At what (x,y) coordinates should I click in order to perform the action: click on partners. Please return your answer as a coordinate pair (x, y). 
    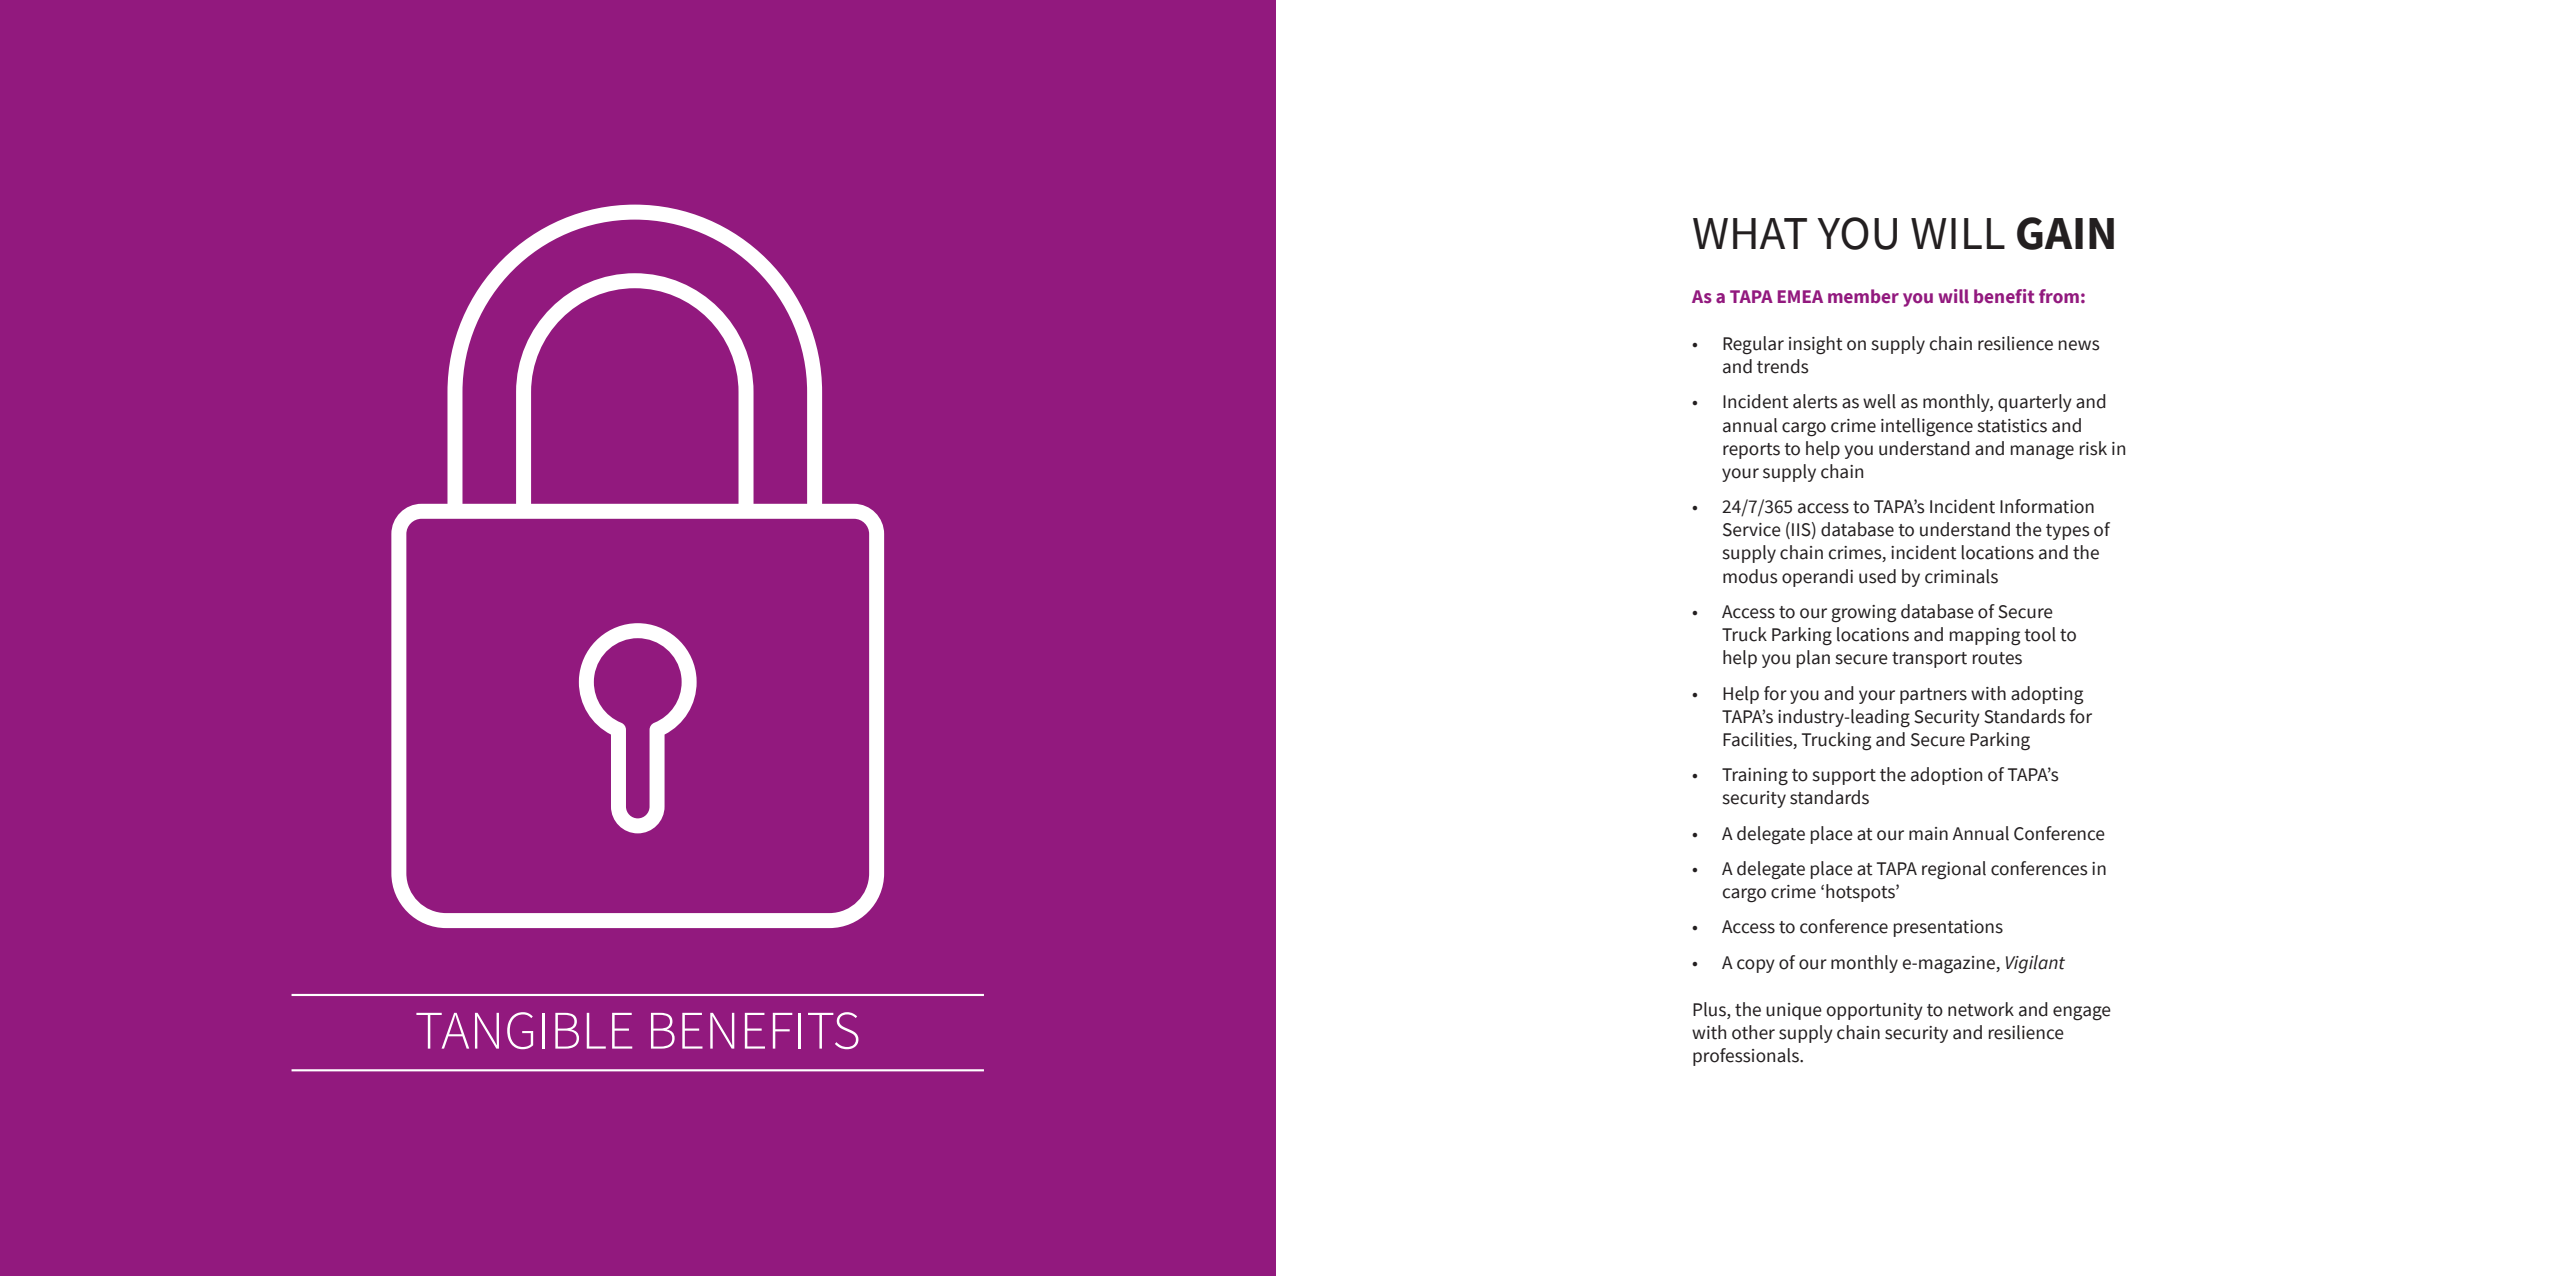
    Looking at the image, I should click on (1933, 696).
